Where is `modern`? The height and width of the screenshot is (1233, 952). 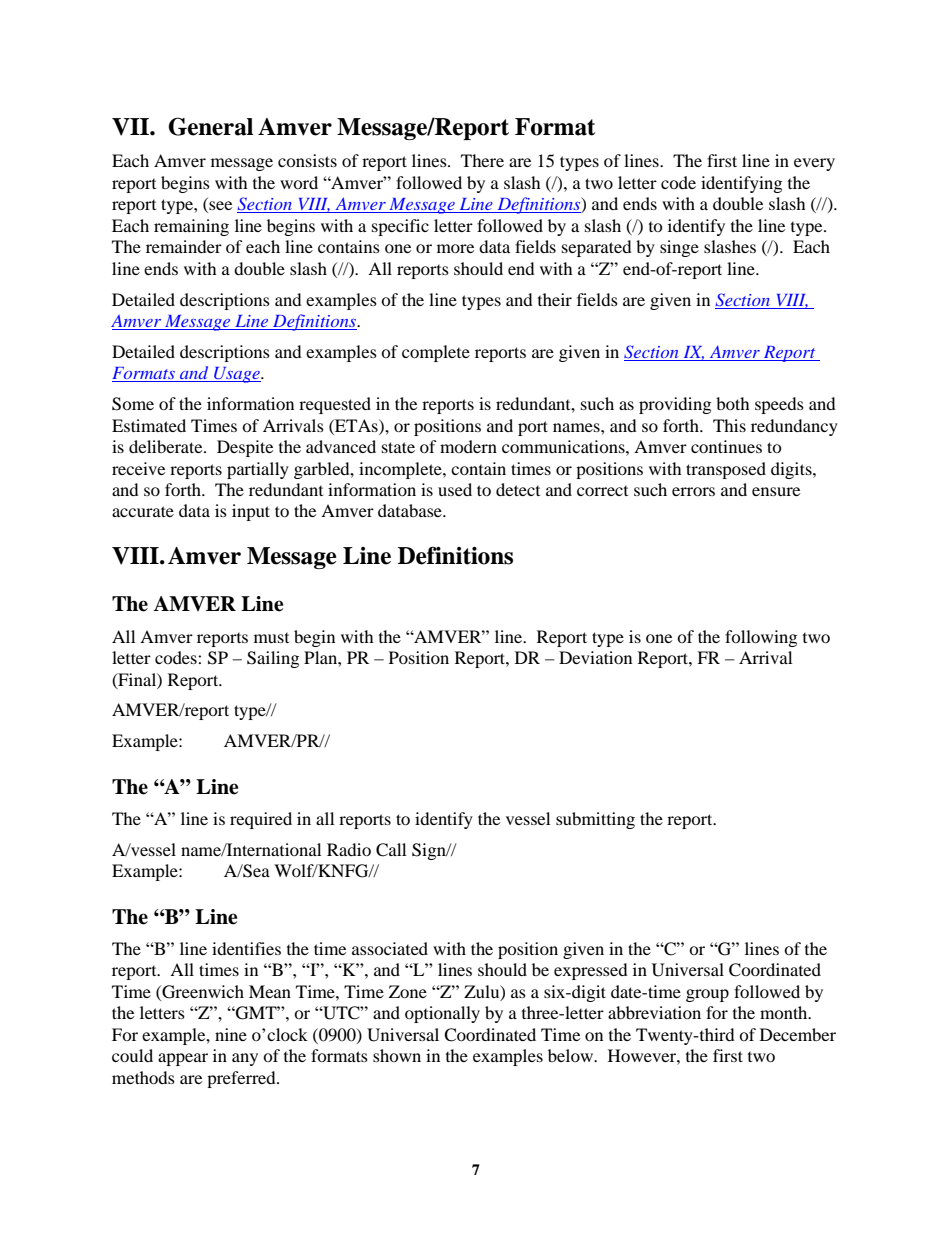
modern is located at coordinates (468, 446).
